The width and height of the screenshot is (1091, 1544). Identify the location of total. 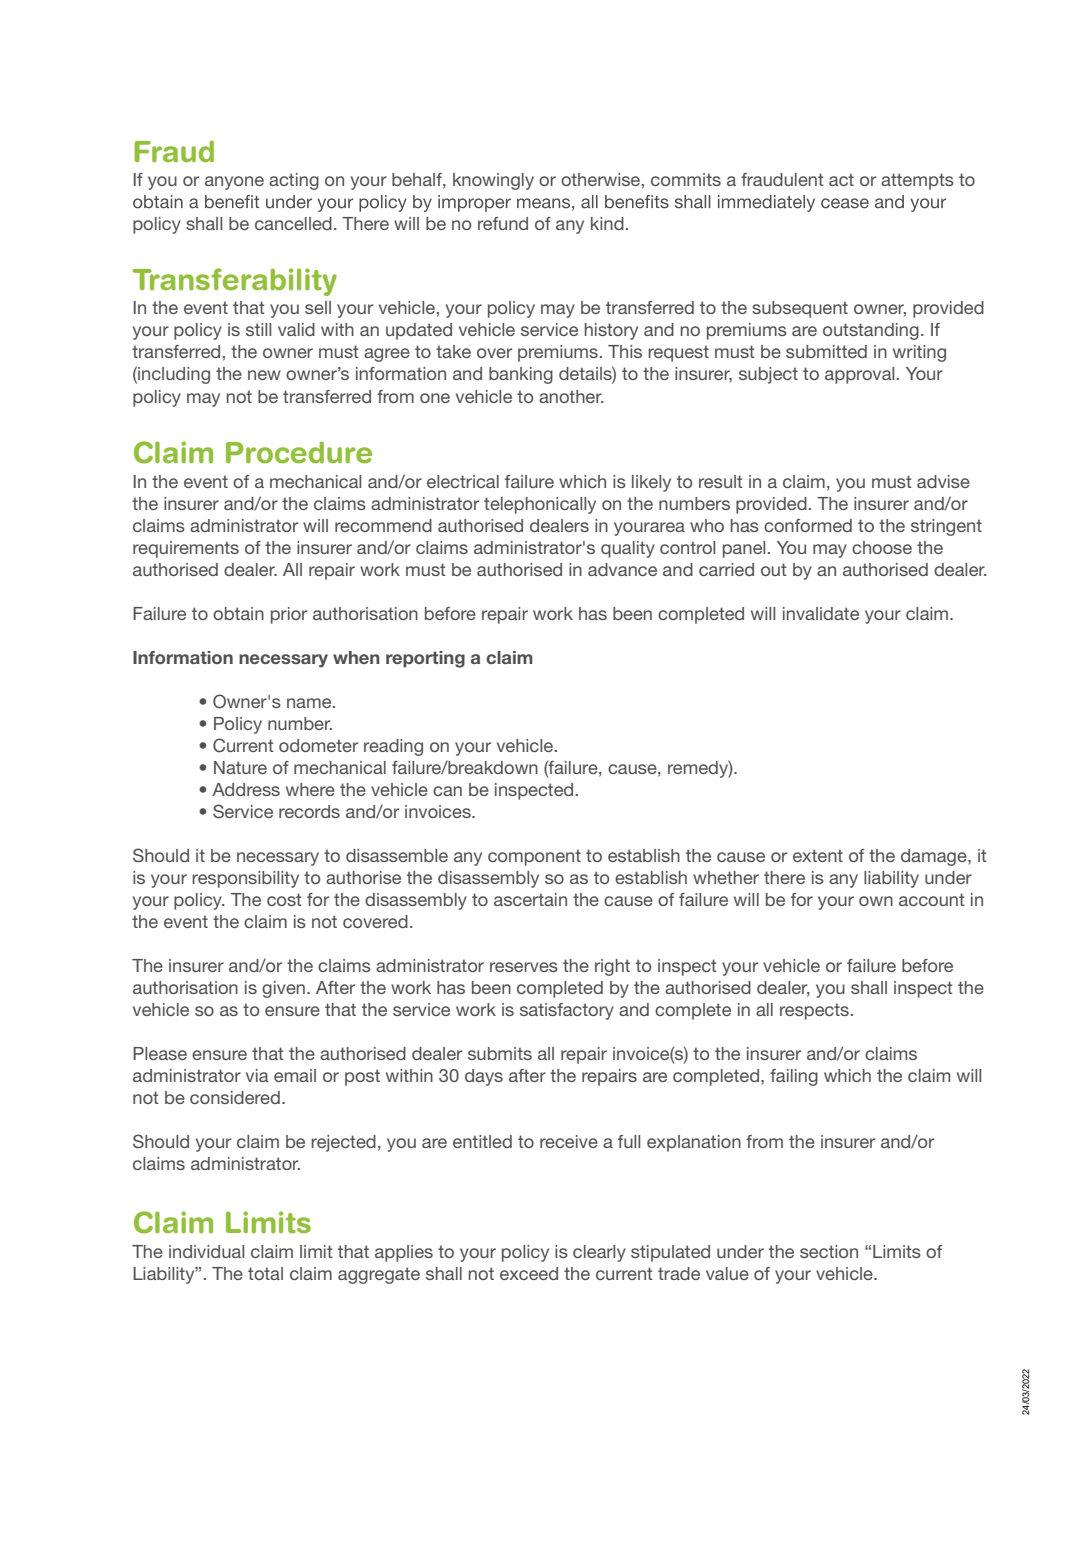
(265, 1273).
